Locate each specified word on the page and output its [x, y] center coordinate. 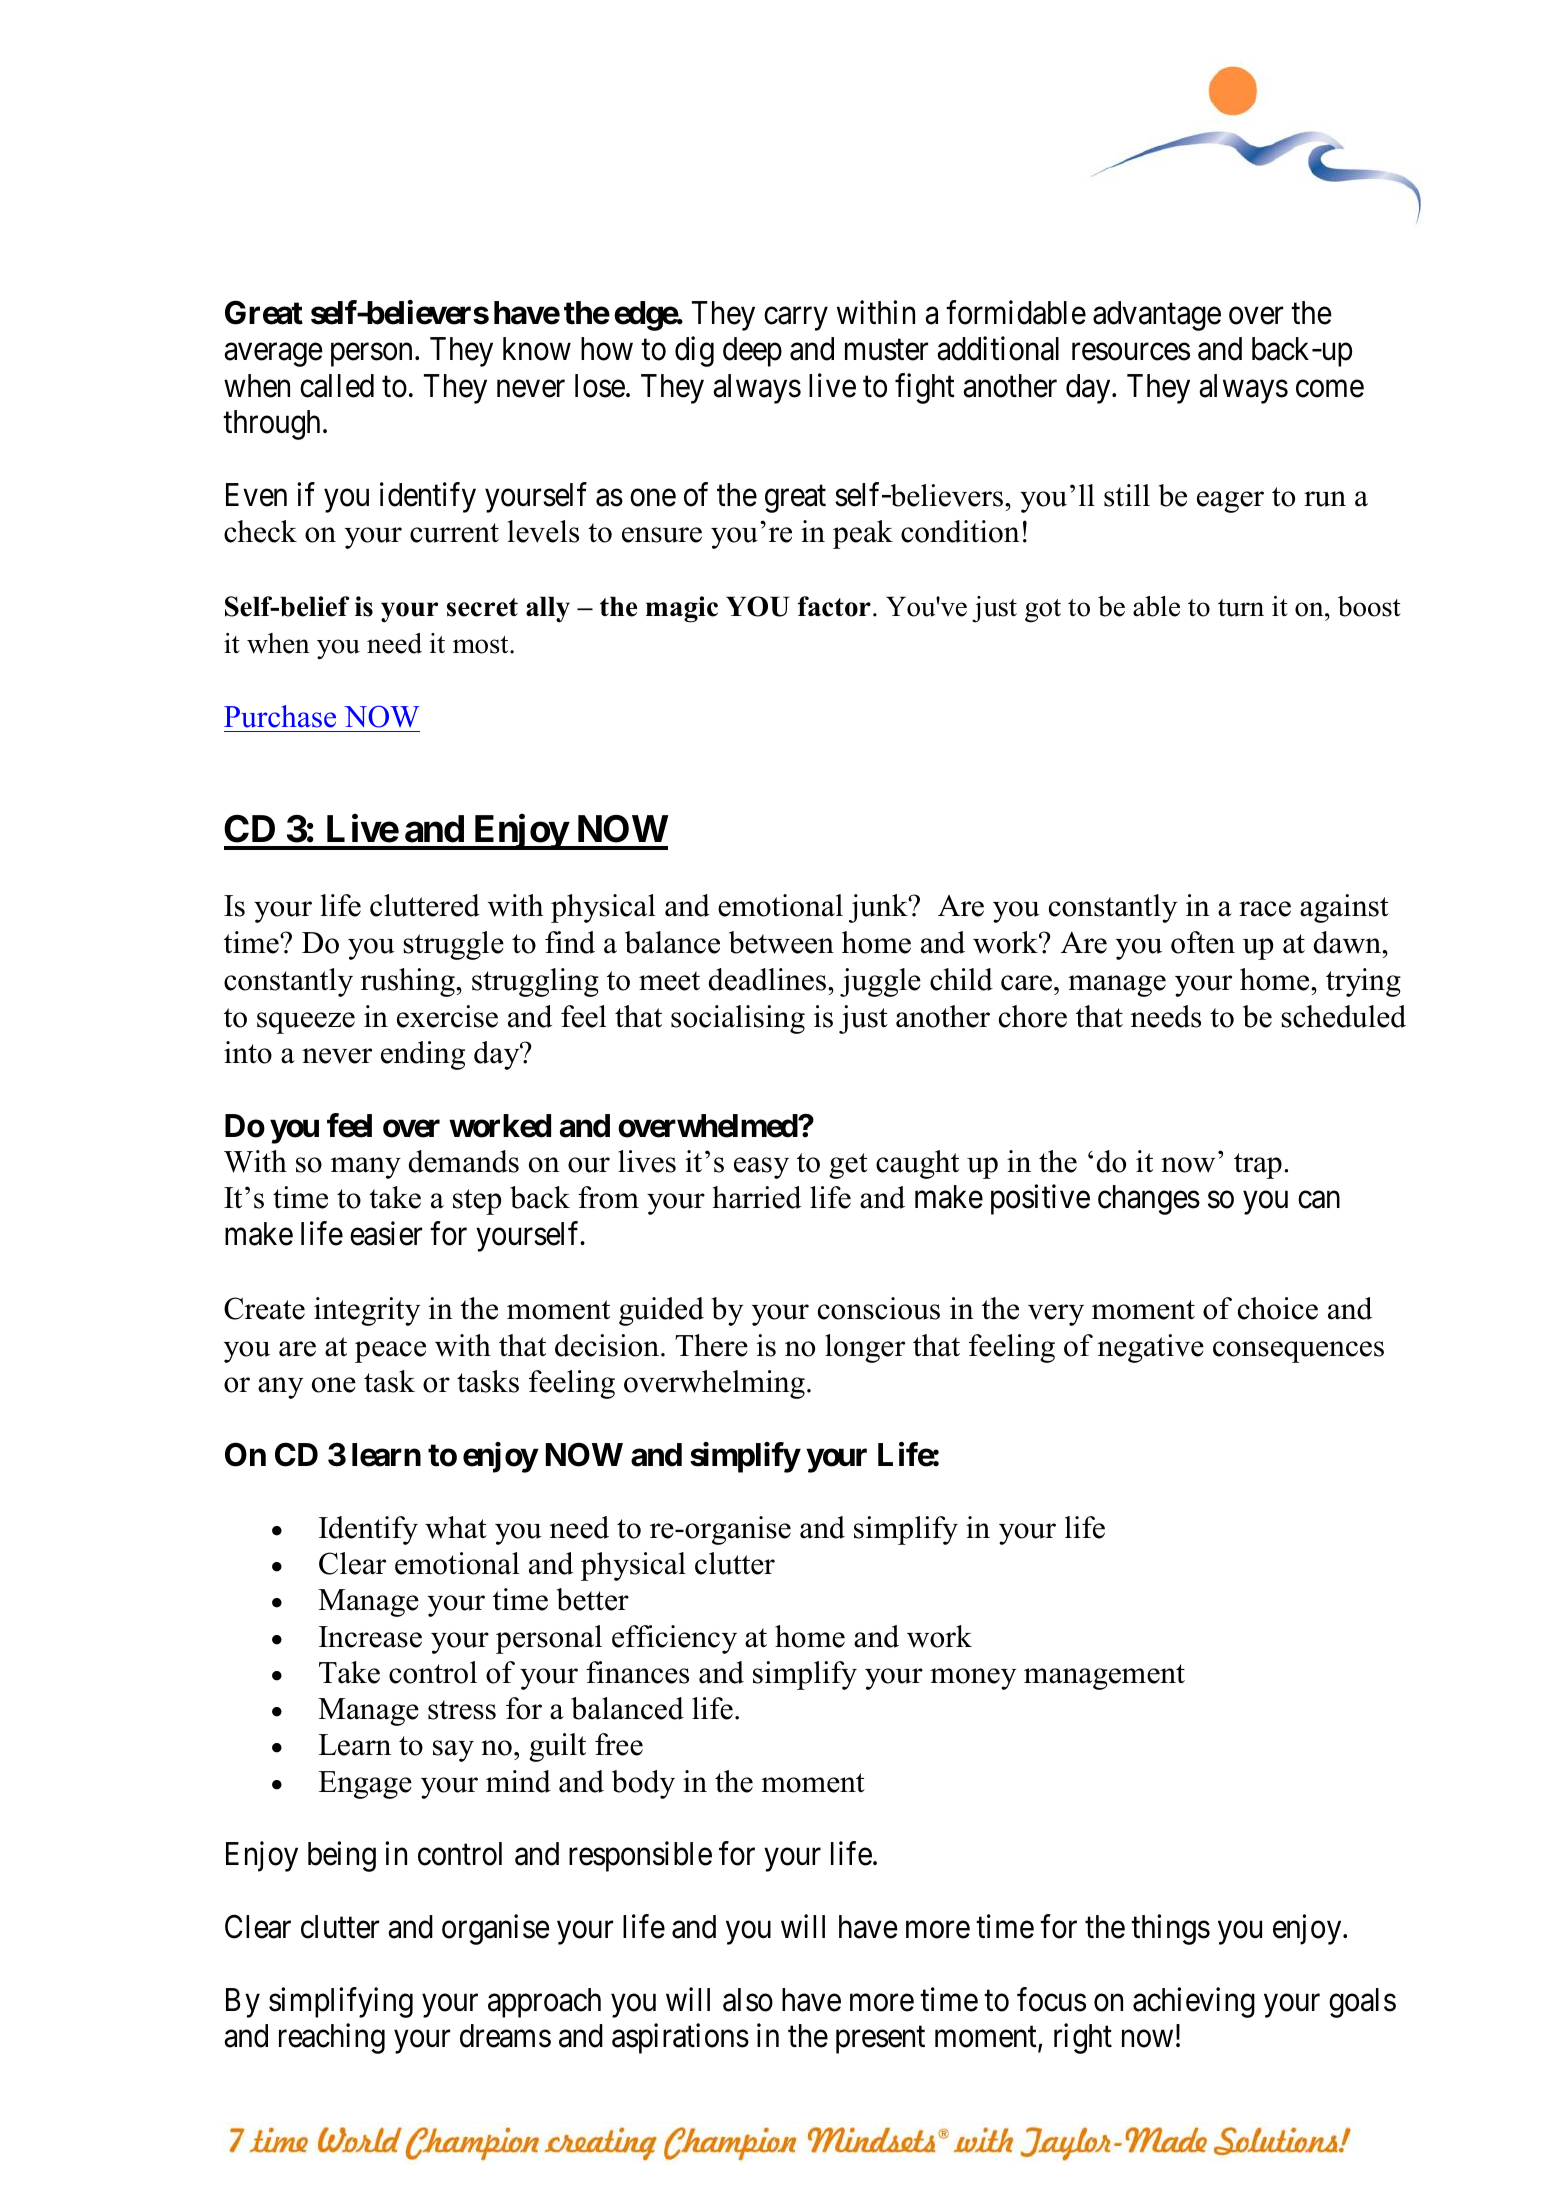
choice [1278, 1308]
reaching [332, 2038]
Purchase [280, 716]
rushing [409, 982]
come [1330, 389]
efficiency [674, 1639]
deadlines [767, 979]
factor [834, 606]
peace [390, 1352]
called [337, 386]
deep [752, 352]
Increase [370, 1637]
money [973, 1679]
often [1203, 942]
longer [865, 1348]
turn [1241, 608]
